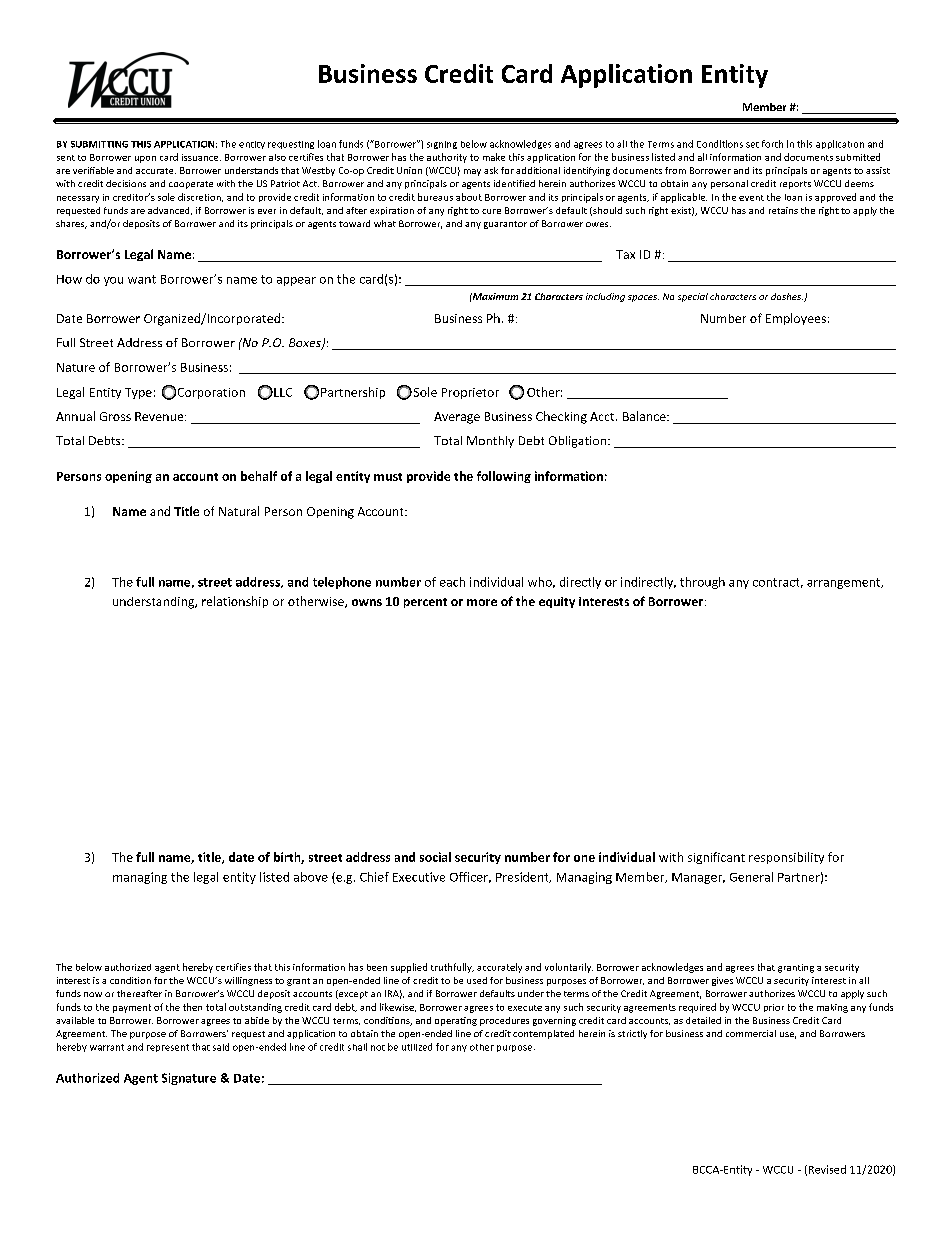 The image size is (952, 1233). I want to click on Monthly, so click(490, 442).
